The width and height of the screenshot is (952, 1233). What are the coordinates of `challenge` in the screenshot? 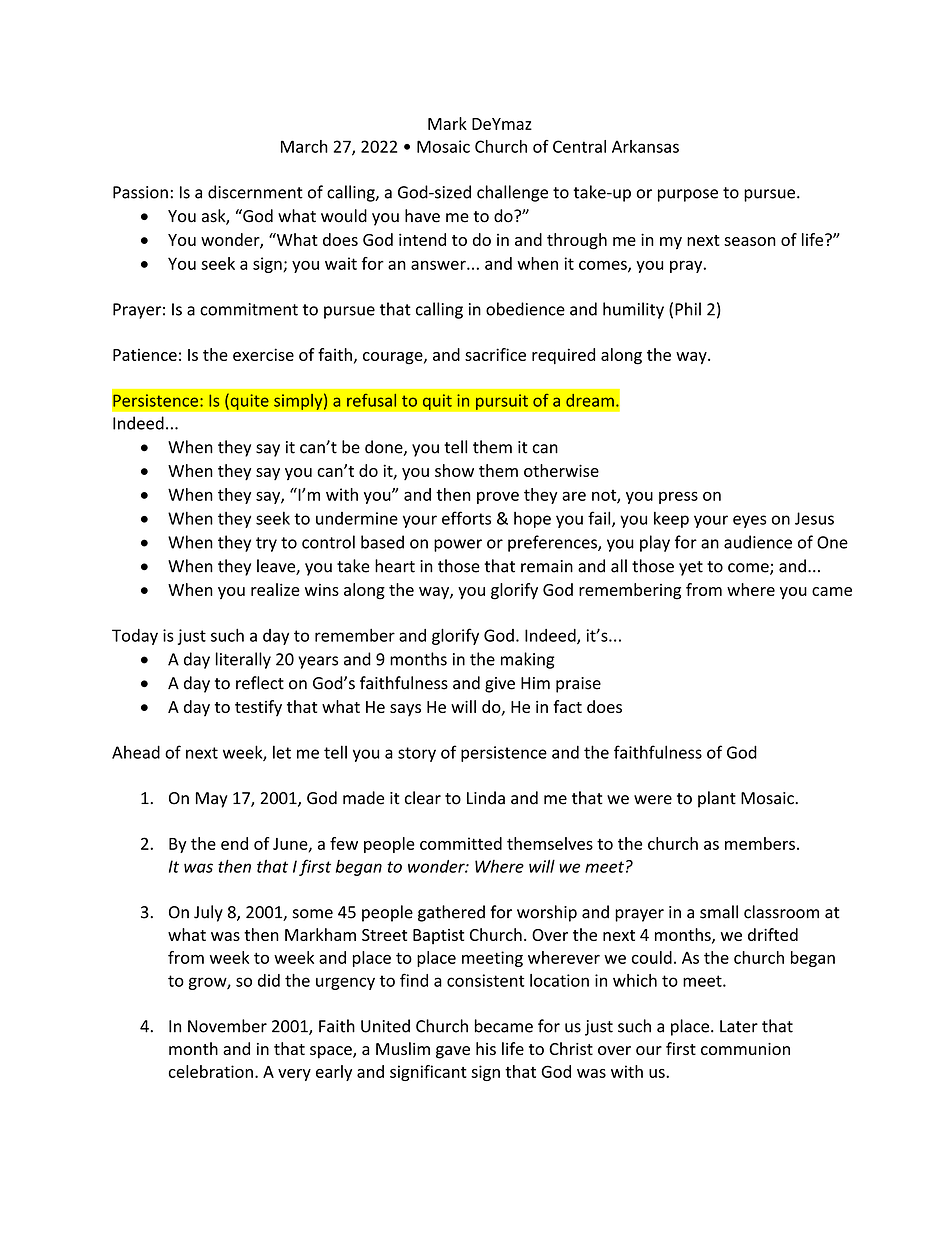 It's located at (512, 193).
